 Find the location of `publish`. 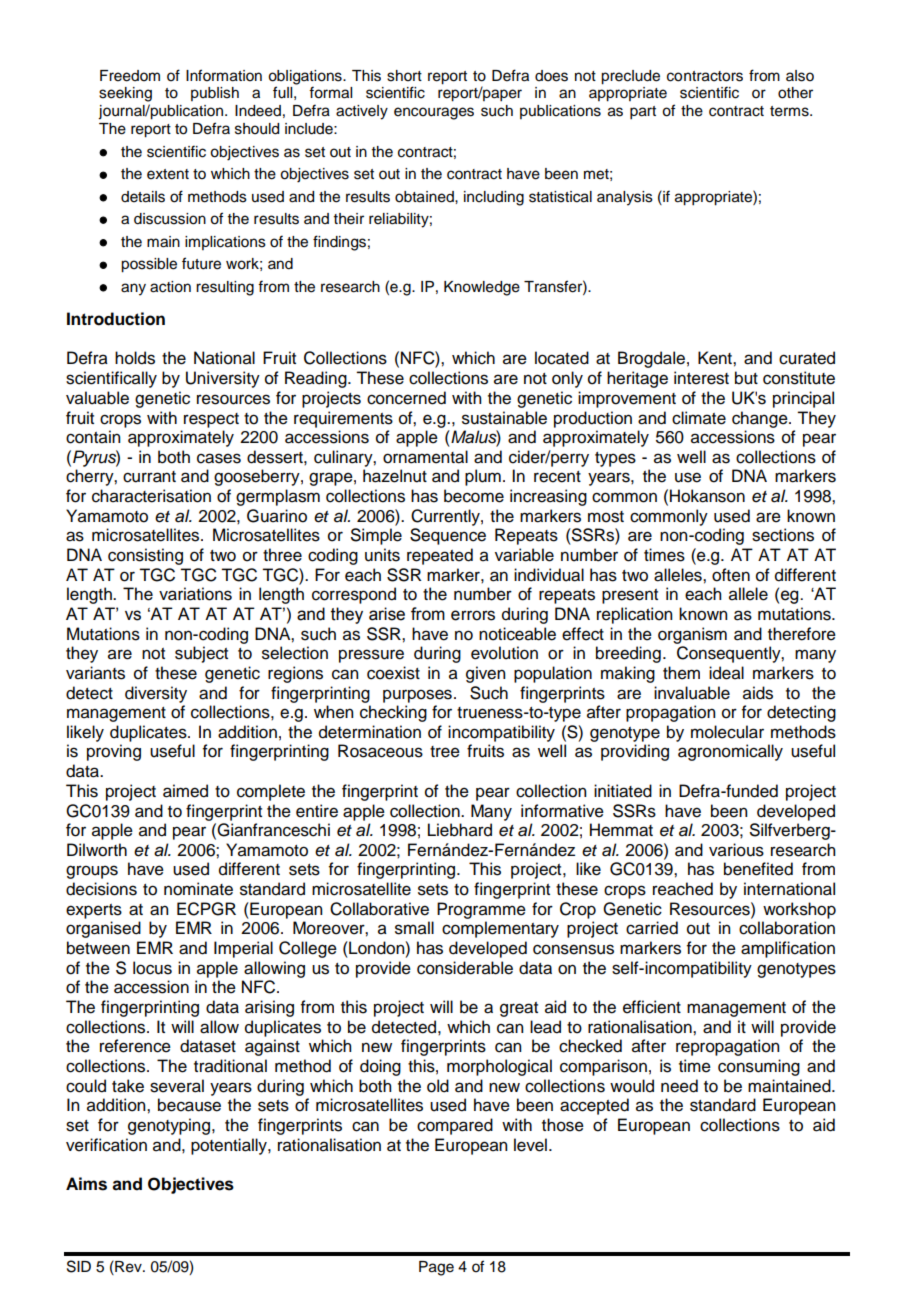

publish is located at coordinates (215, 94).
